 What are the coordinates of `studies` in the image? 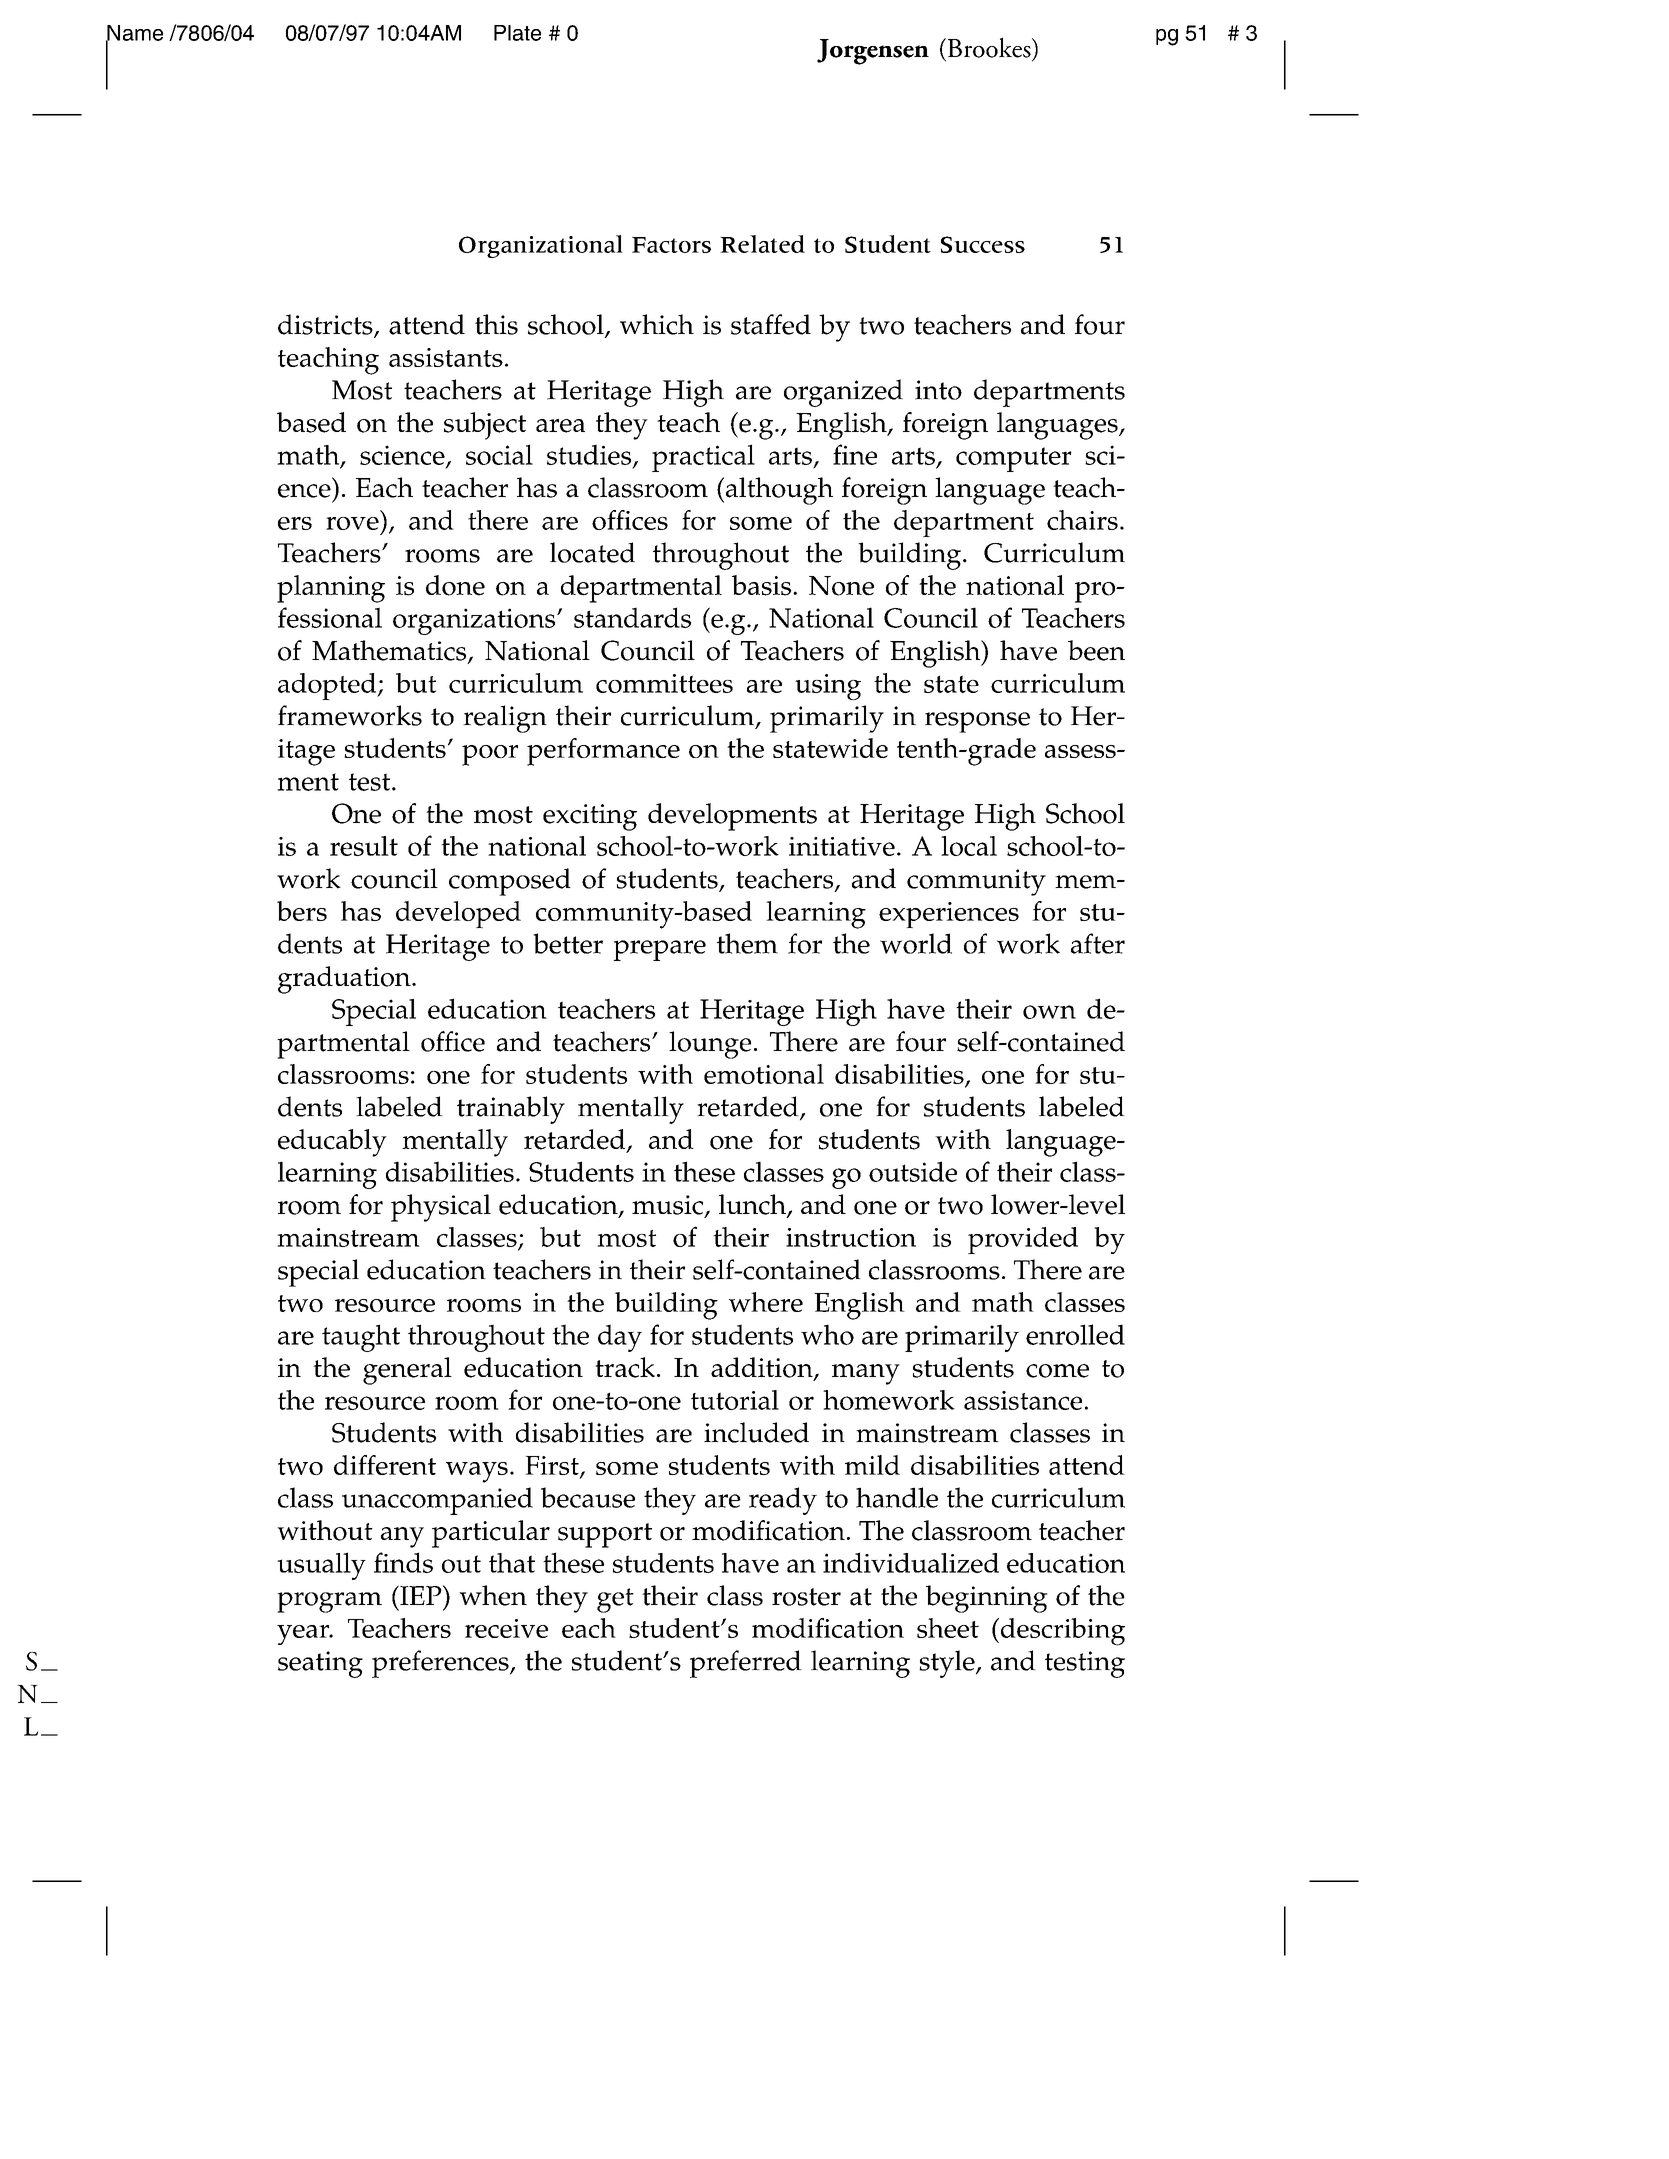 It's located at (590, 455).
